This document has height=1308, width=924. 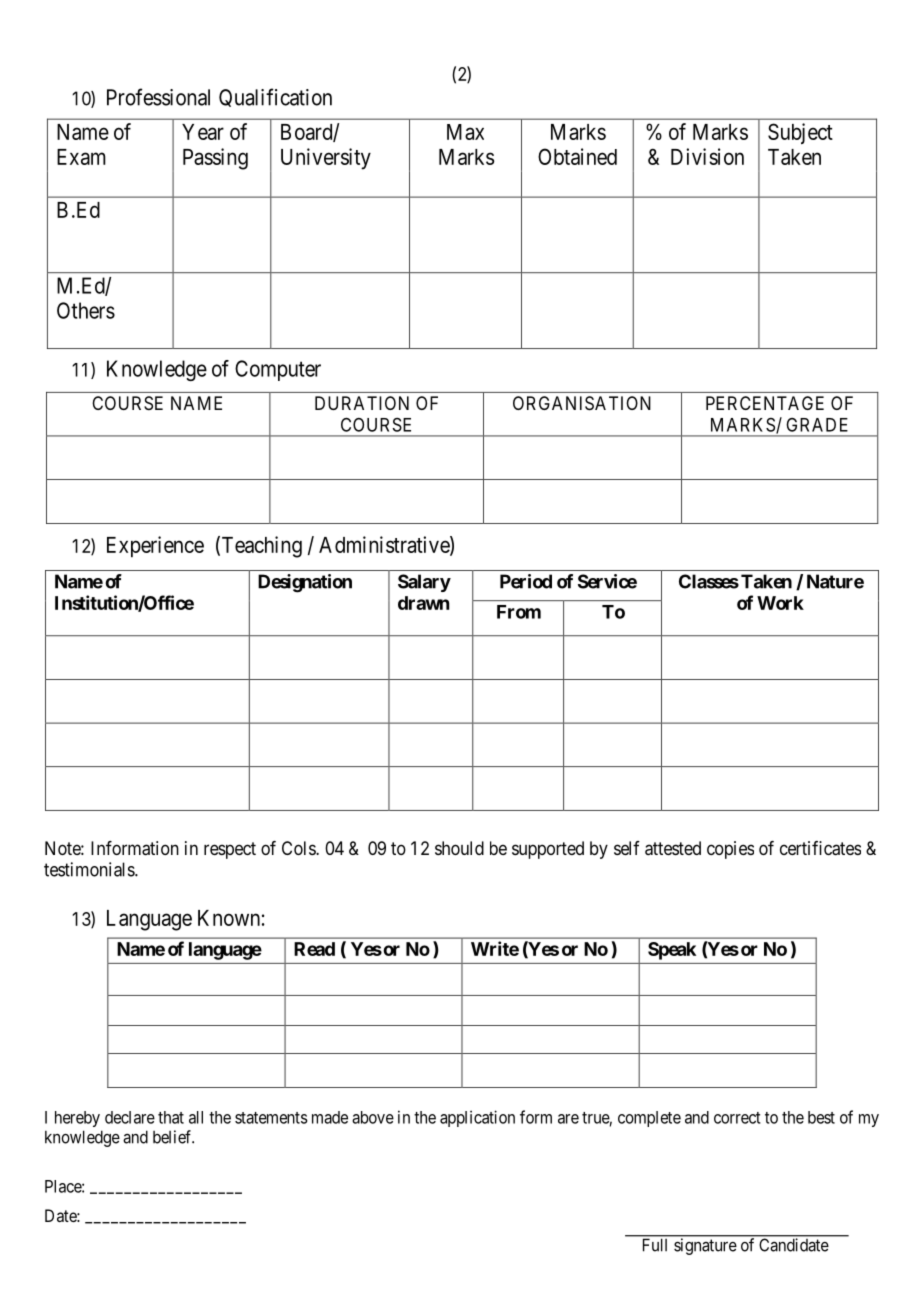 What do you see at coordinates (765, 403) in the document?
I see `PERCENTAGE` at bounding box center [765, 403].
